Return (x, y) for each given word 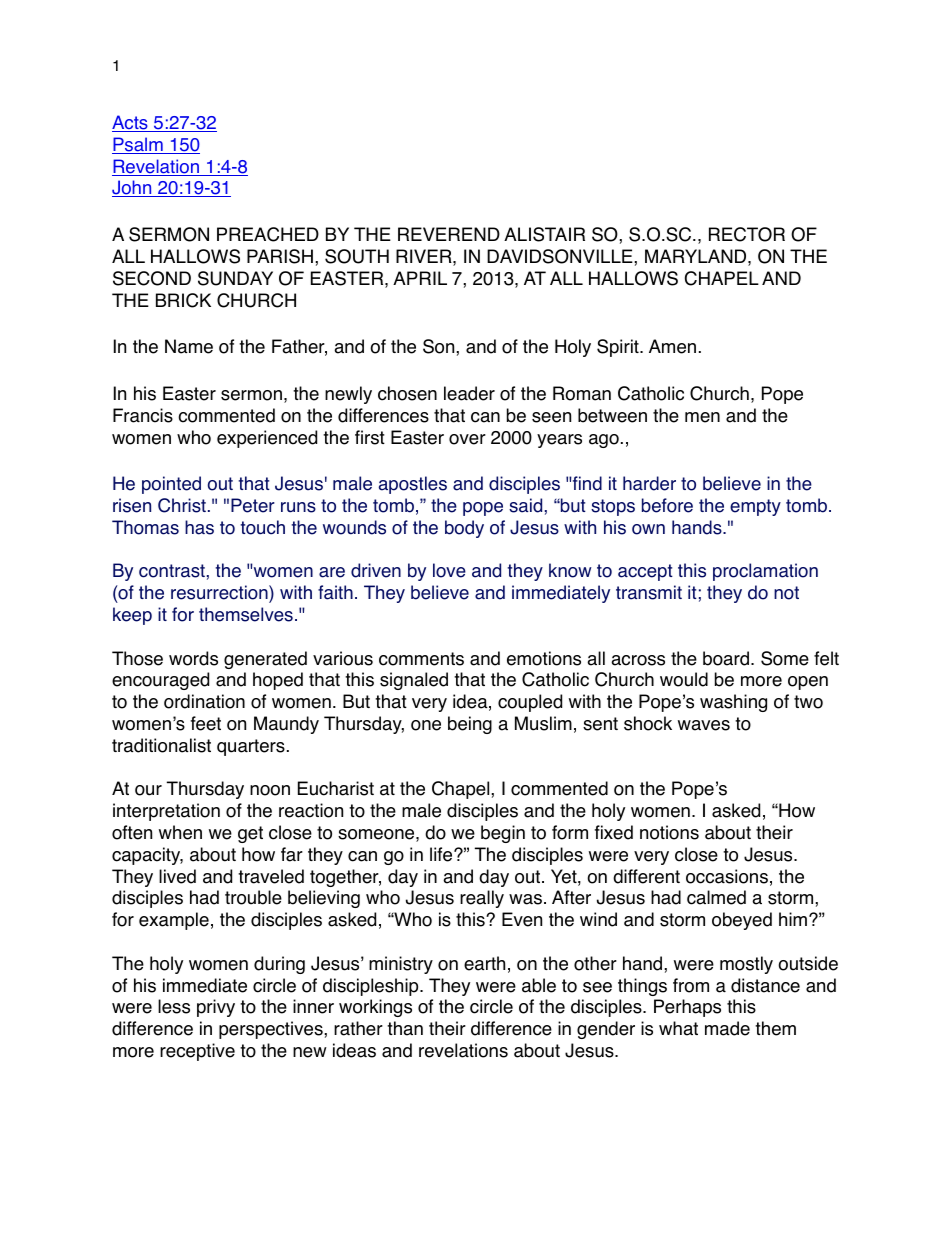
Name (189, 346)
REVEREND (449, 234)
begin (503, 834)
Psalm (138, 145)
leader (469, 393)
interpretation (166, 812)
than (405, 1028)
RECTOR (747, 234)
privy (216, 1008)
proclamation (765, 572)
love (449, 570)
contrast (172, 571)
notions (669, 832)
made (727, 1028)
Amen (672, 346)
